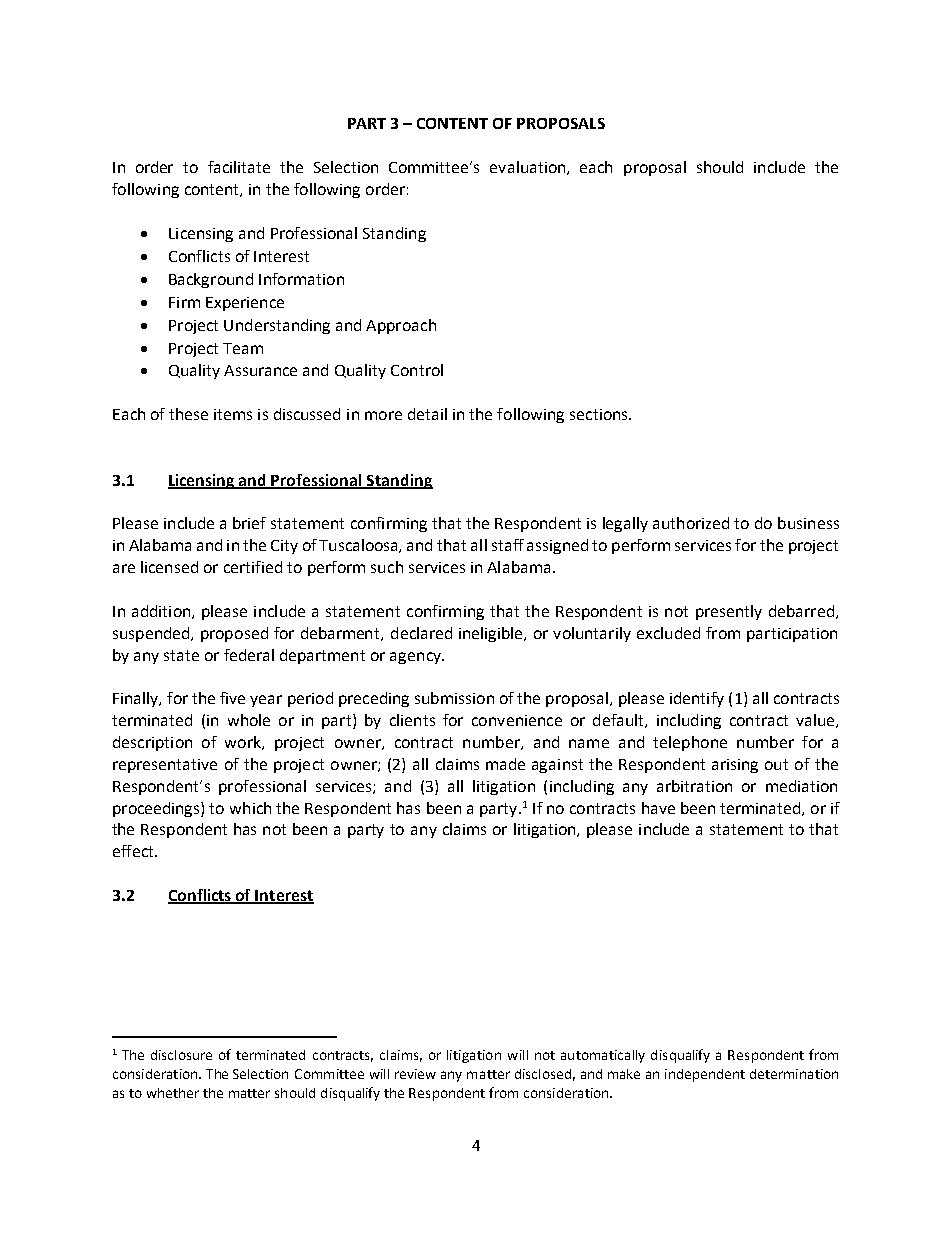  What do you see at coordinates (492, 634) in the screenshot?
I see `ineligible` at bounding box center [492, 634].
